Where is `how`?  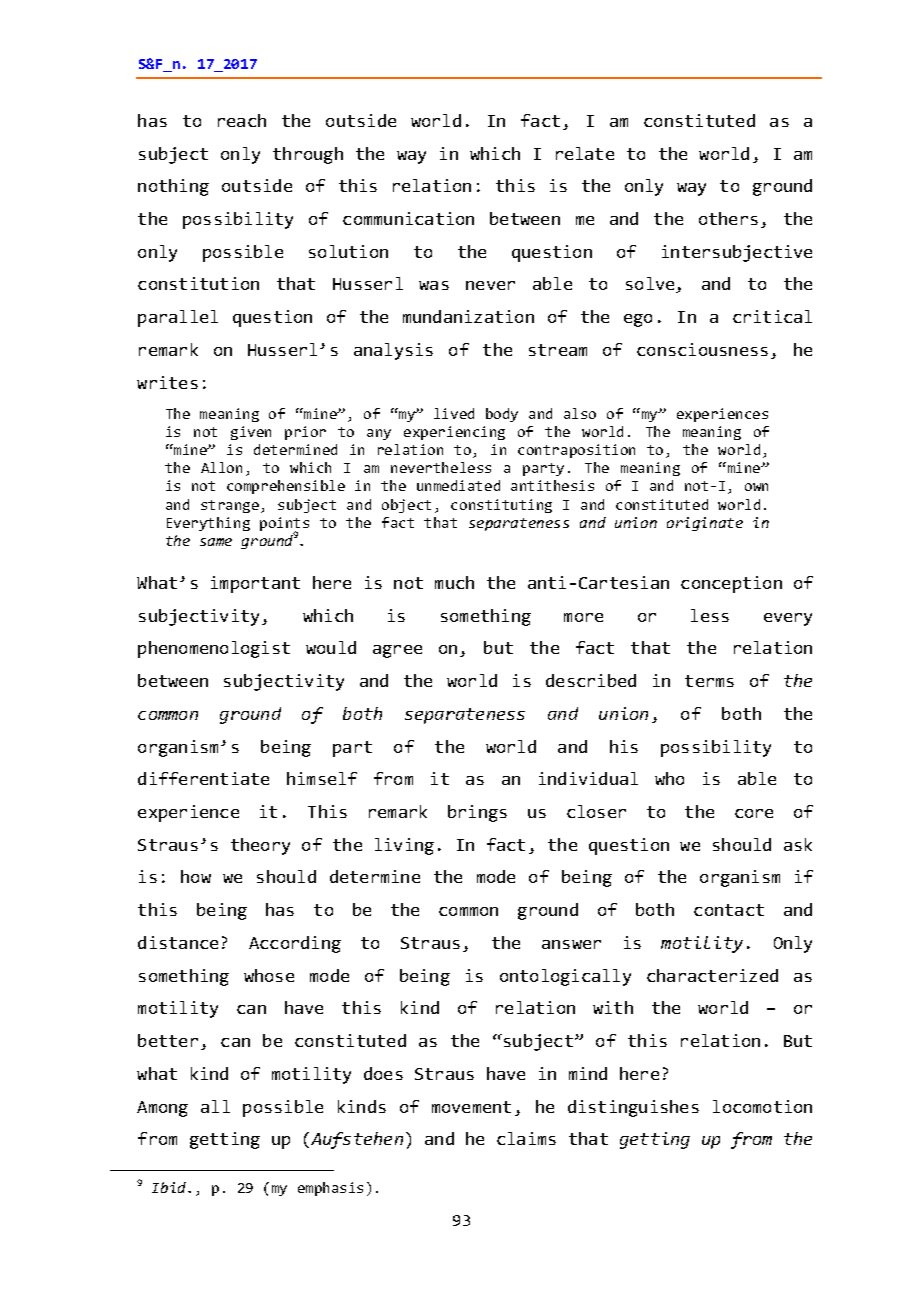
how is located at coordinates (196, 876).
